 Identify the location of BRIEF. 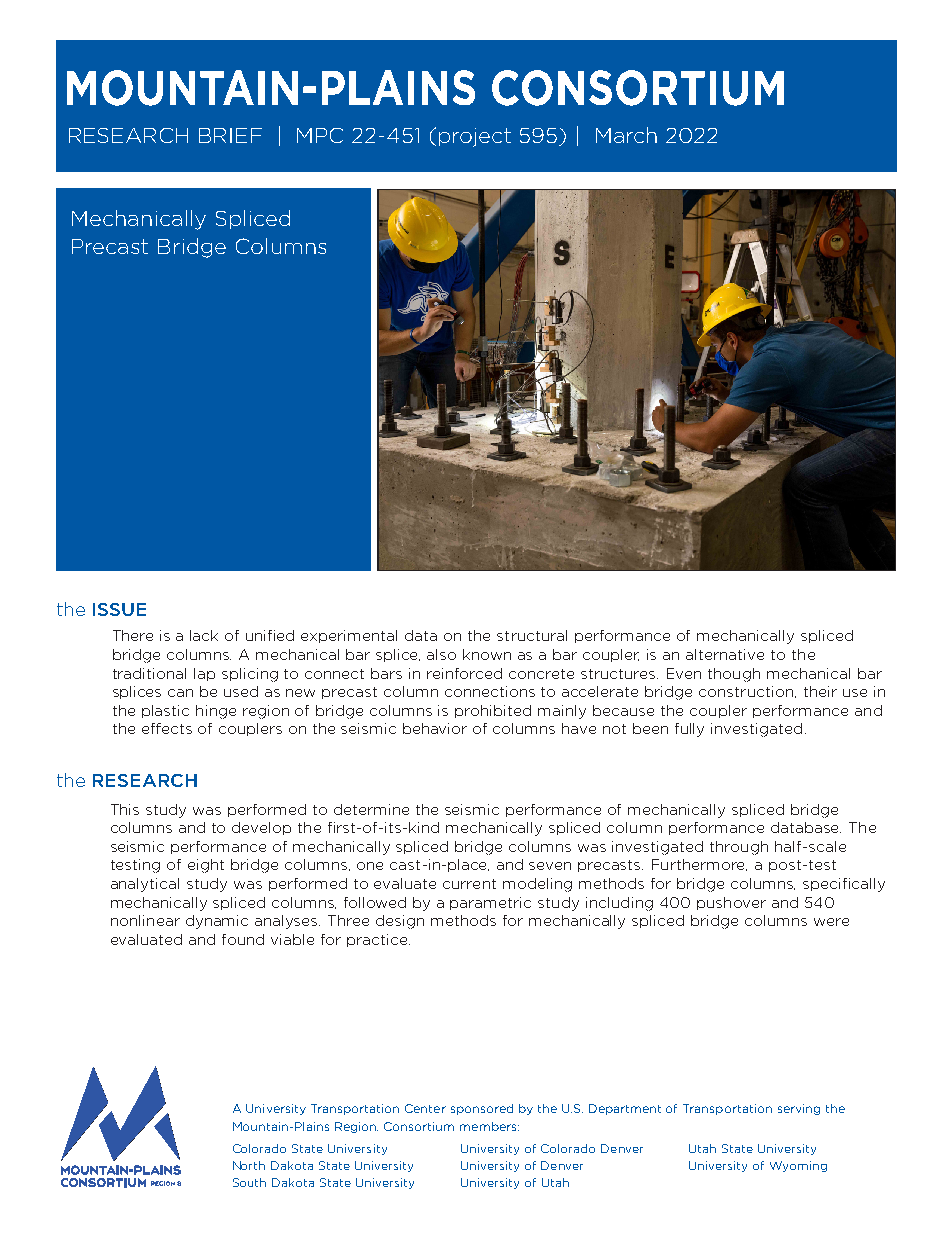
(230, 135).
